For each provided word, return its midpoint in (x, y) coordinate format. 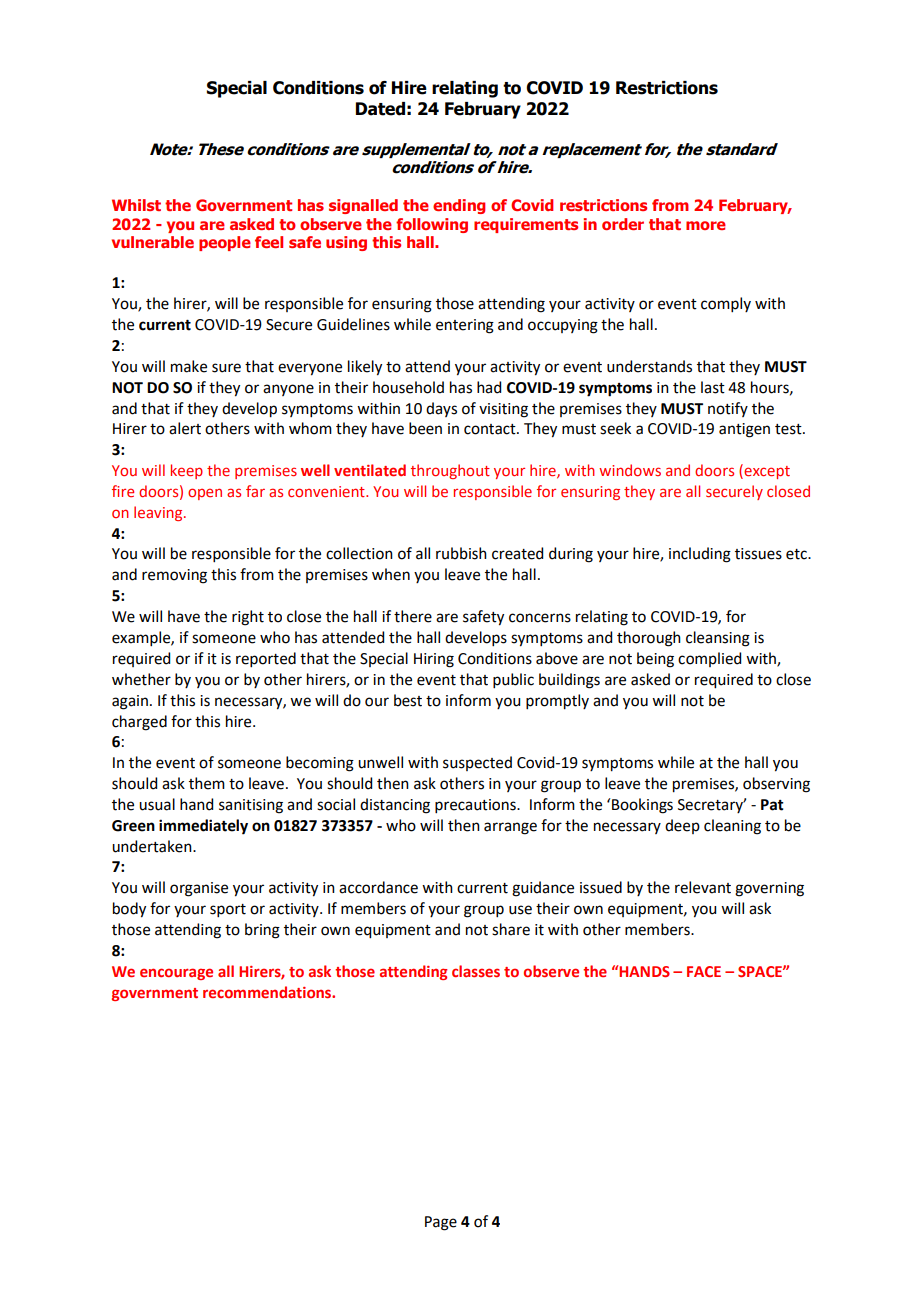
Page (441, 1223)
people (225, 243)
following (432, 225)
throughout (450, 471)
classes (476, 971)
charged (139, 723)
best (408, 700)
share (511, 929)
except (766, 471)
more (706, 225)
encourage (176, 974)
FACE (704, 971)
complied (709, 659)
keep (187, 471)
